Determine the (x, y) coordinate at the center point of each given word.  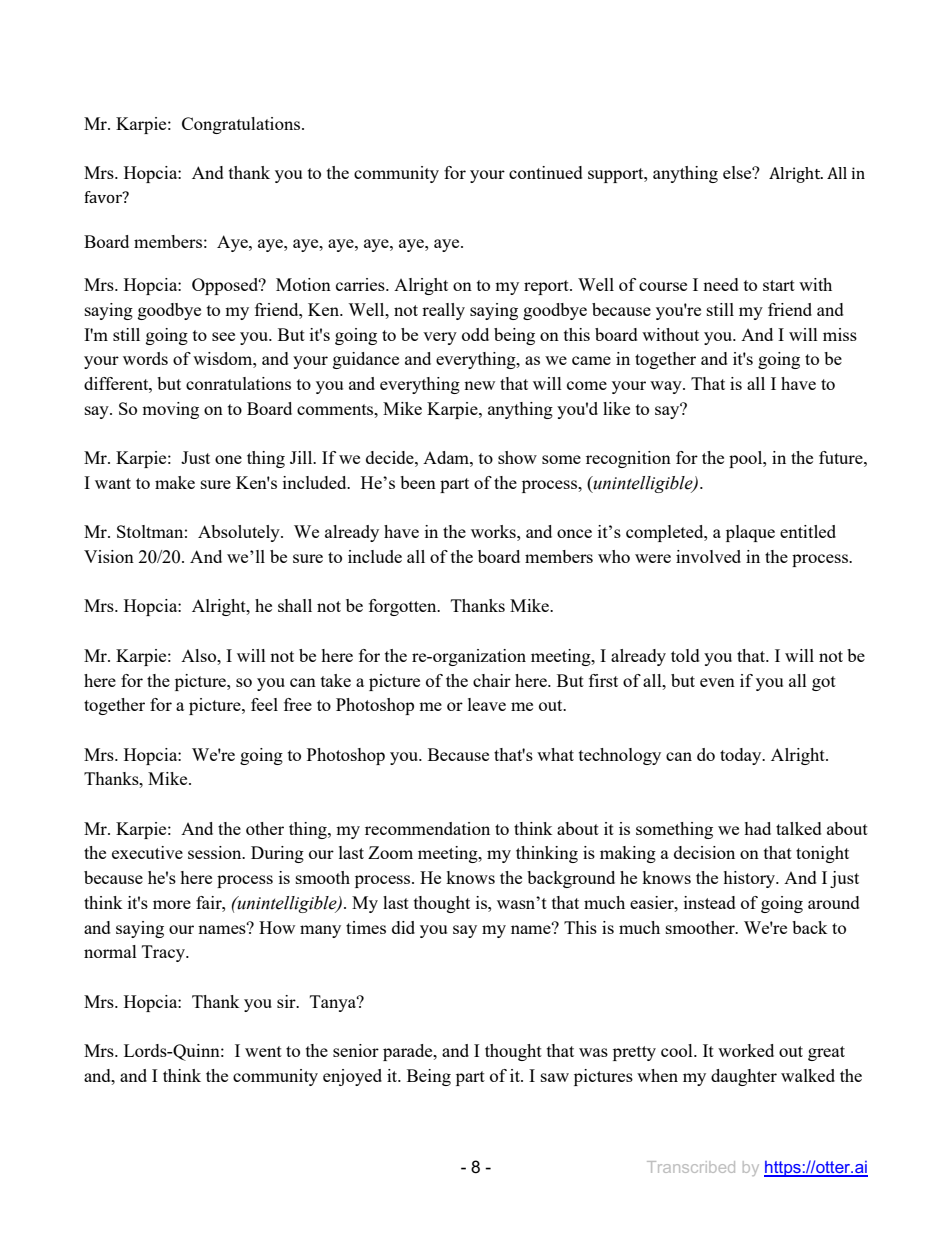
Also (200, 655)
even (717, 682)
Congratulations (242, 125)
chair (492, 680)
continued (546, 172)
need (721, 284)
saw (555, 1077)
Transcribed (691, 1167)
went (263, 1051)
